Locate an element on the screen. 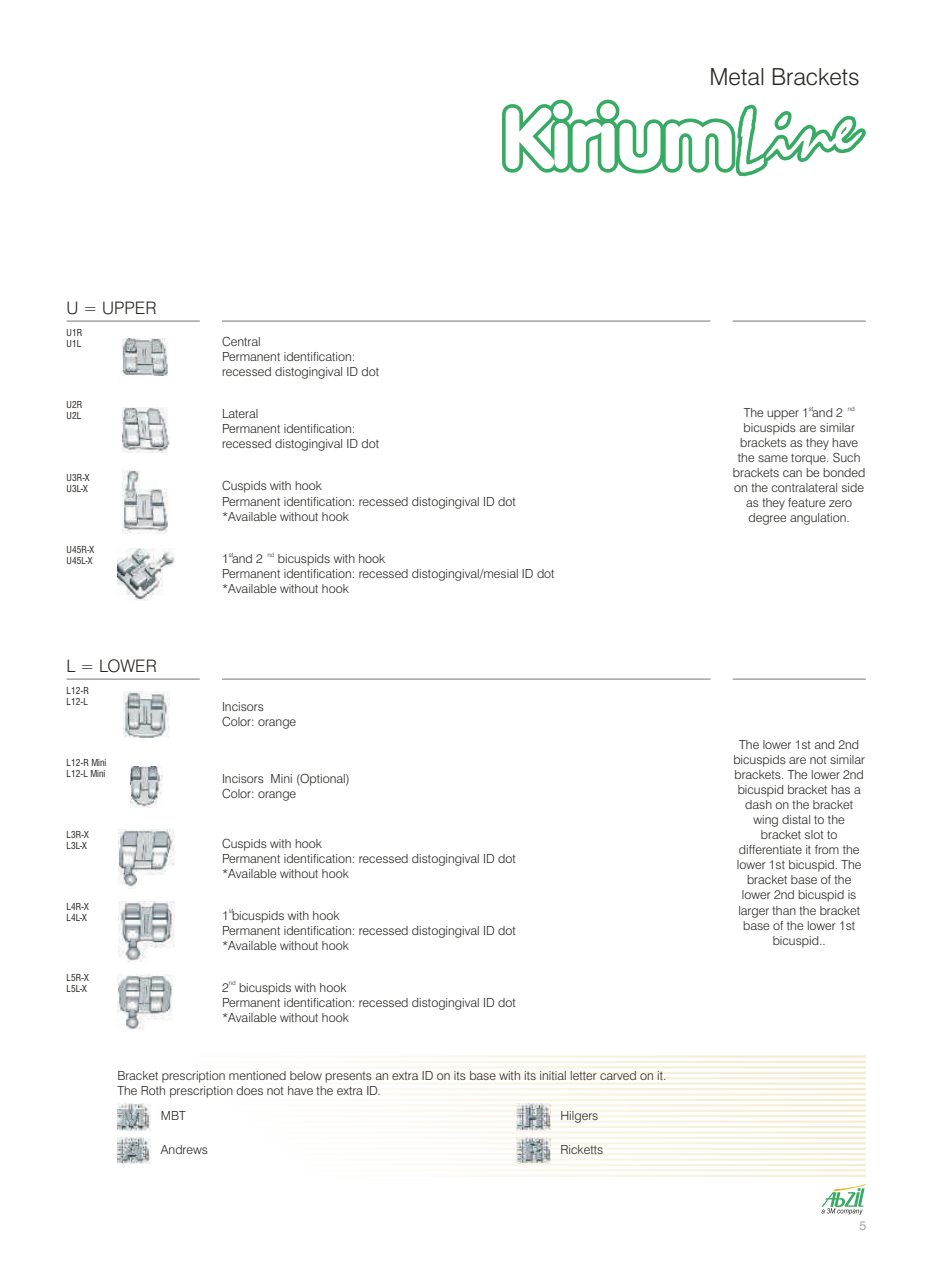  does is located at coordinates (249, 1090).
